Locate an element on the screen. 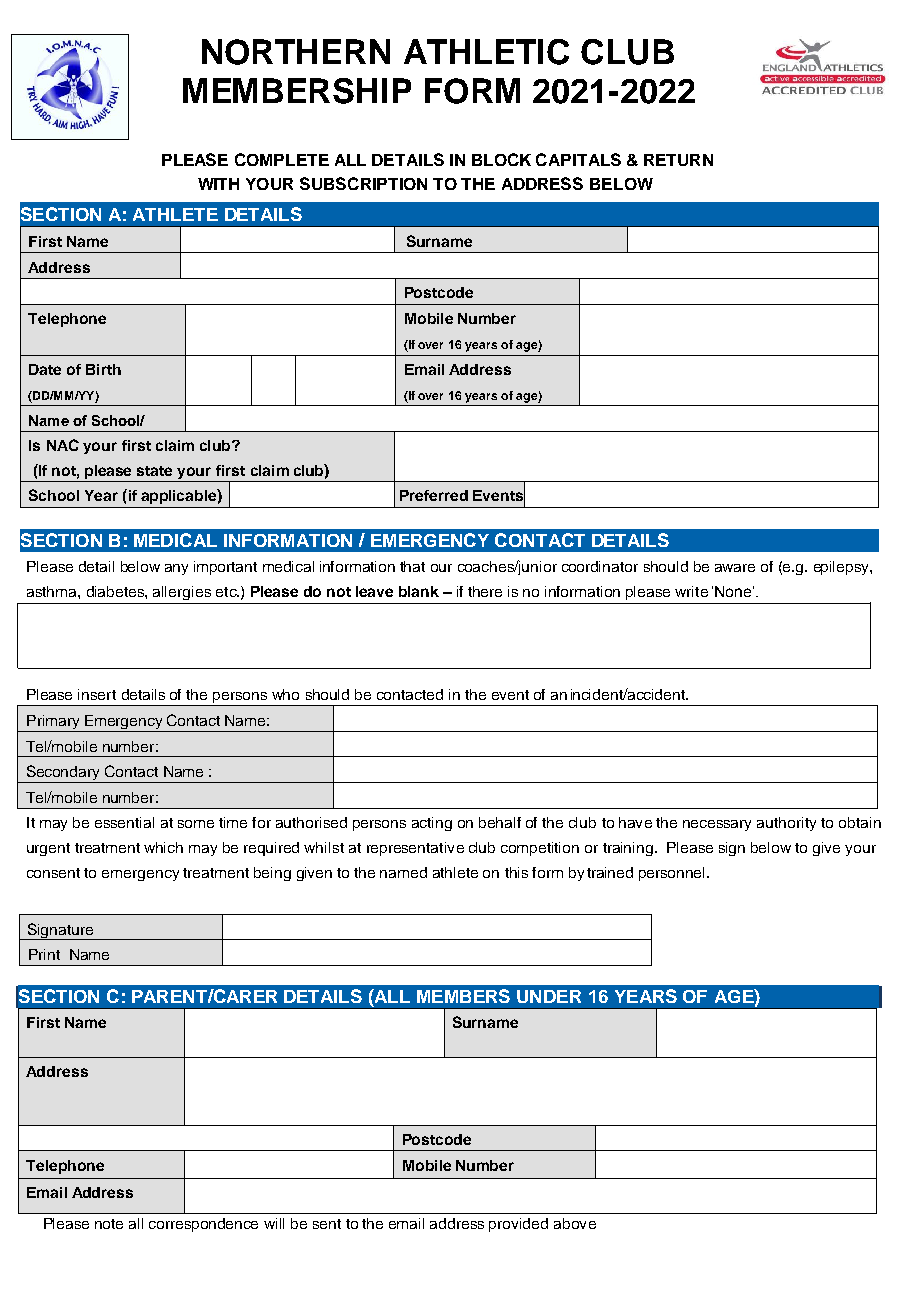 The height and width of the screenshot is (1308, 924). RETURN is located at coordinates (678, 160).
